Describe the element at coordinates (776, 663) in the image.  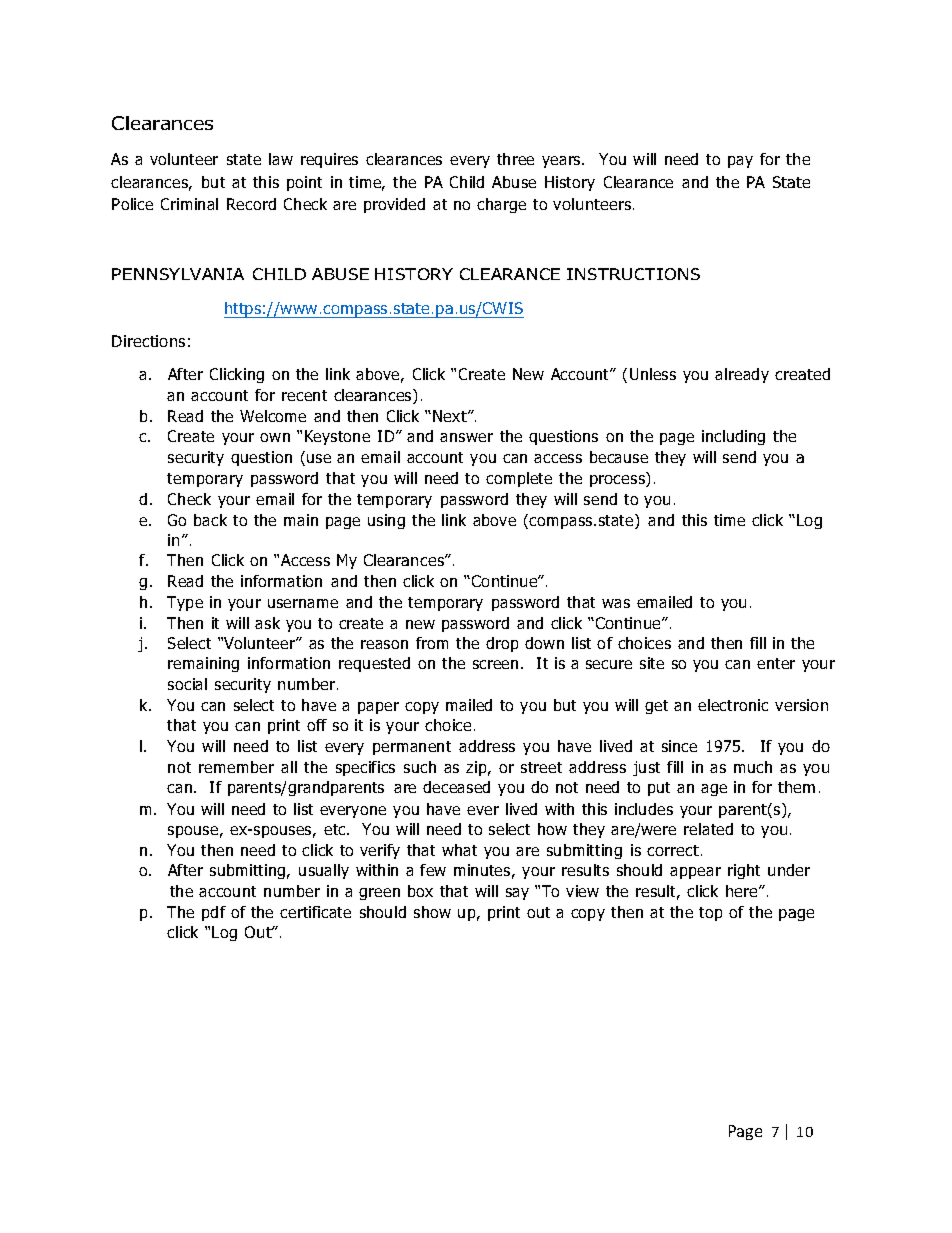
I see `enter` at that location.
